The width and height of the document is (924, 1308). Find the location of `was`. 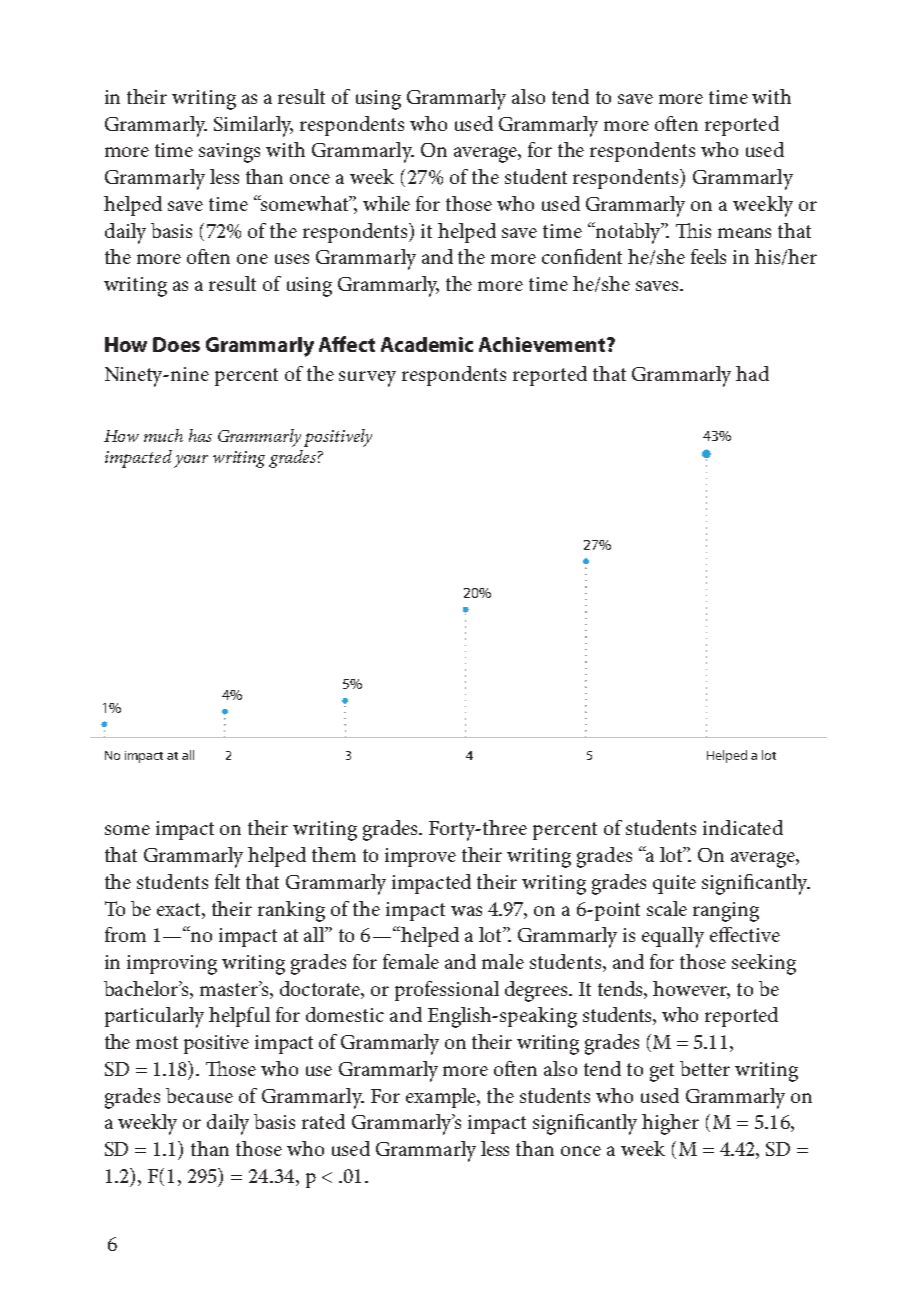

was is located at coordinates (466, 911).
